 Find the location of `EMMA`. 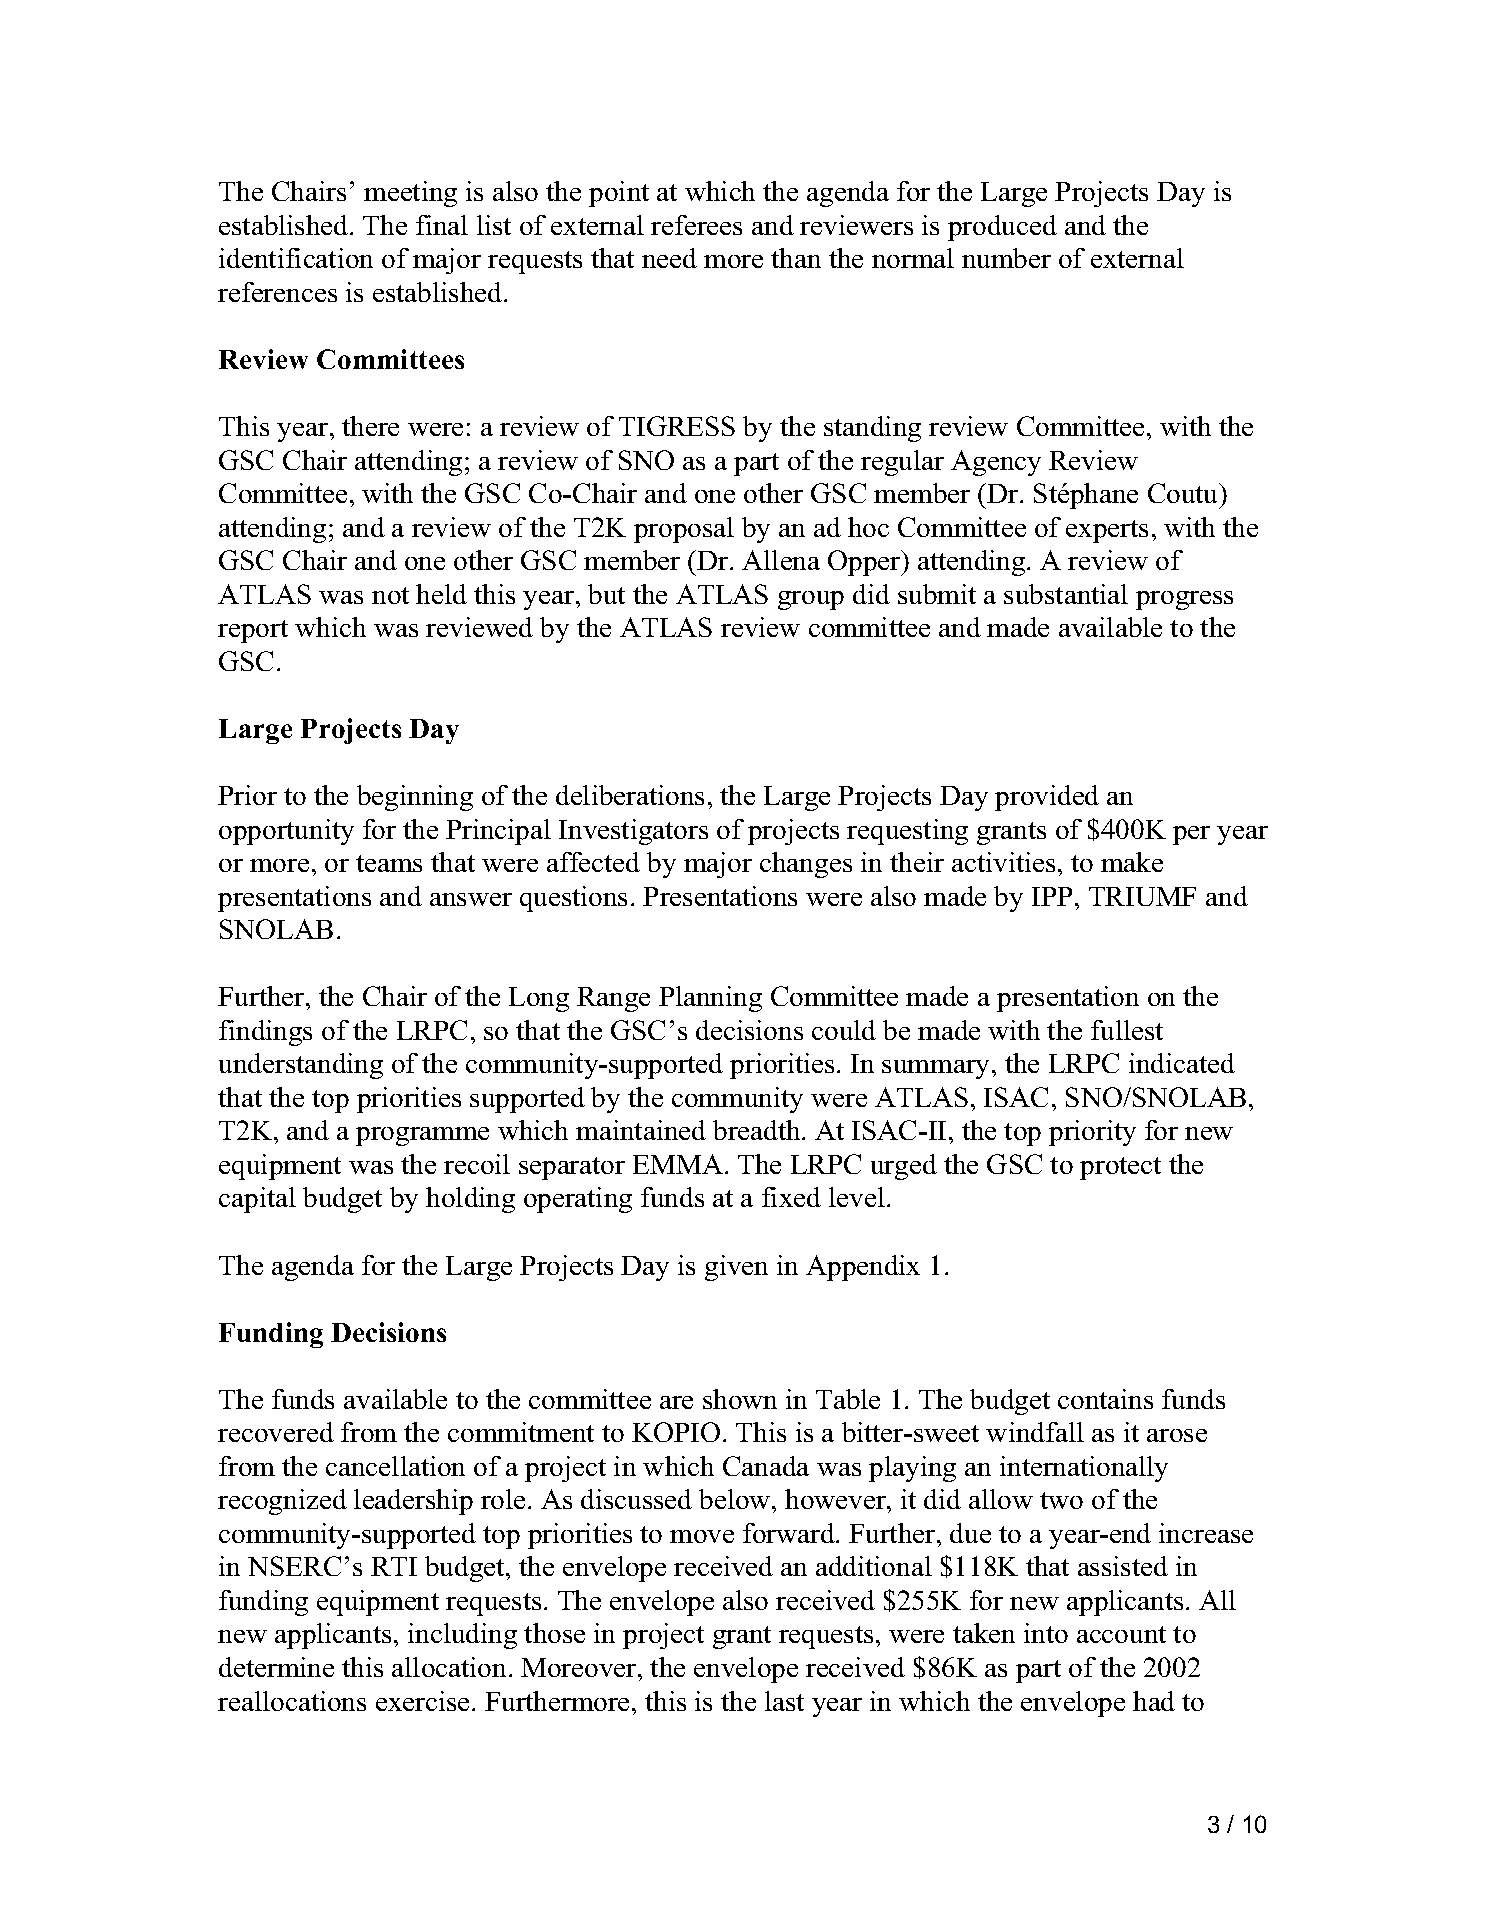

EMMA is located at coordinates (678, 1164).
